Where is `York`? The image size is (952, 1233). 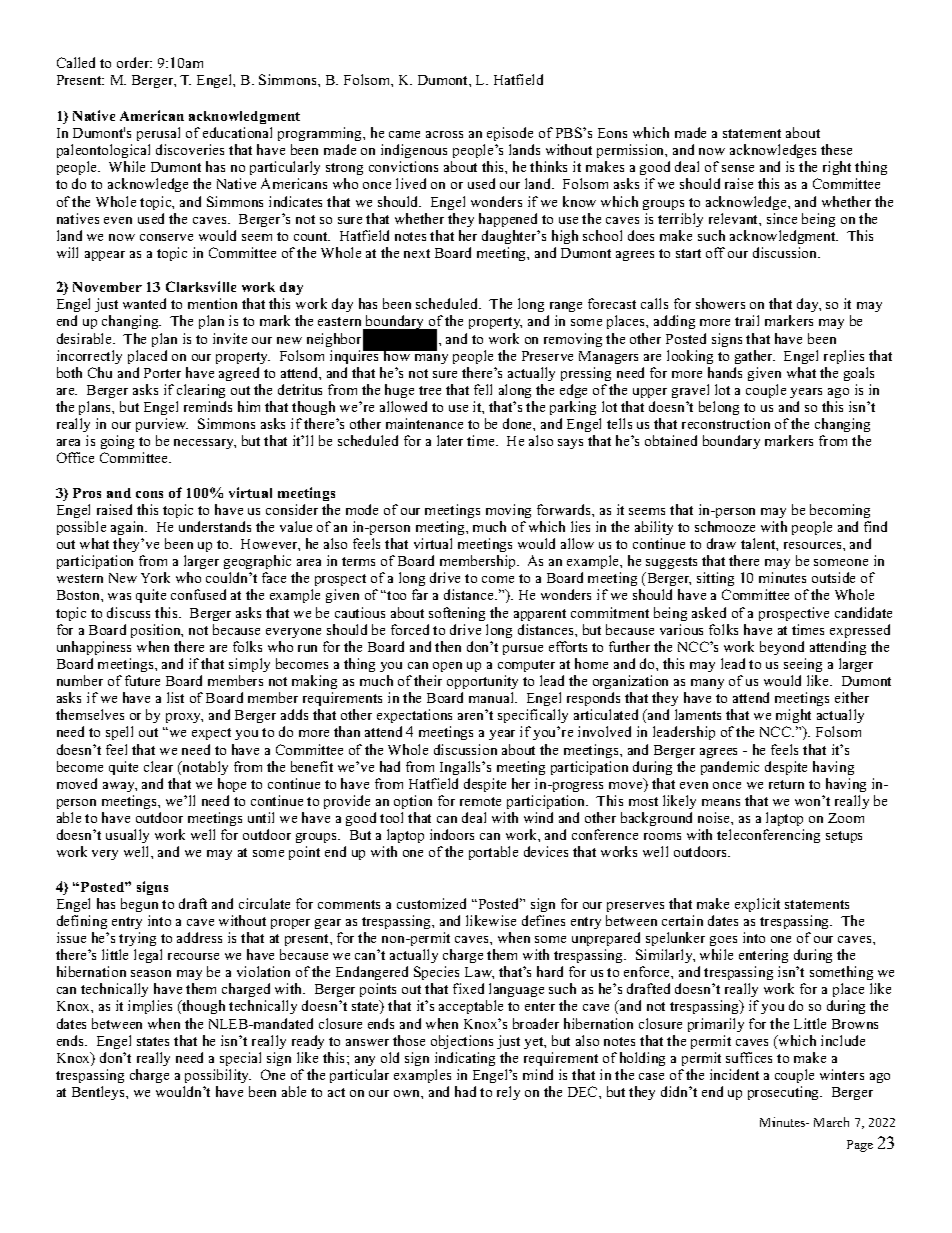 York is located at coordinates (155, 577).
